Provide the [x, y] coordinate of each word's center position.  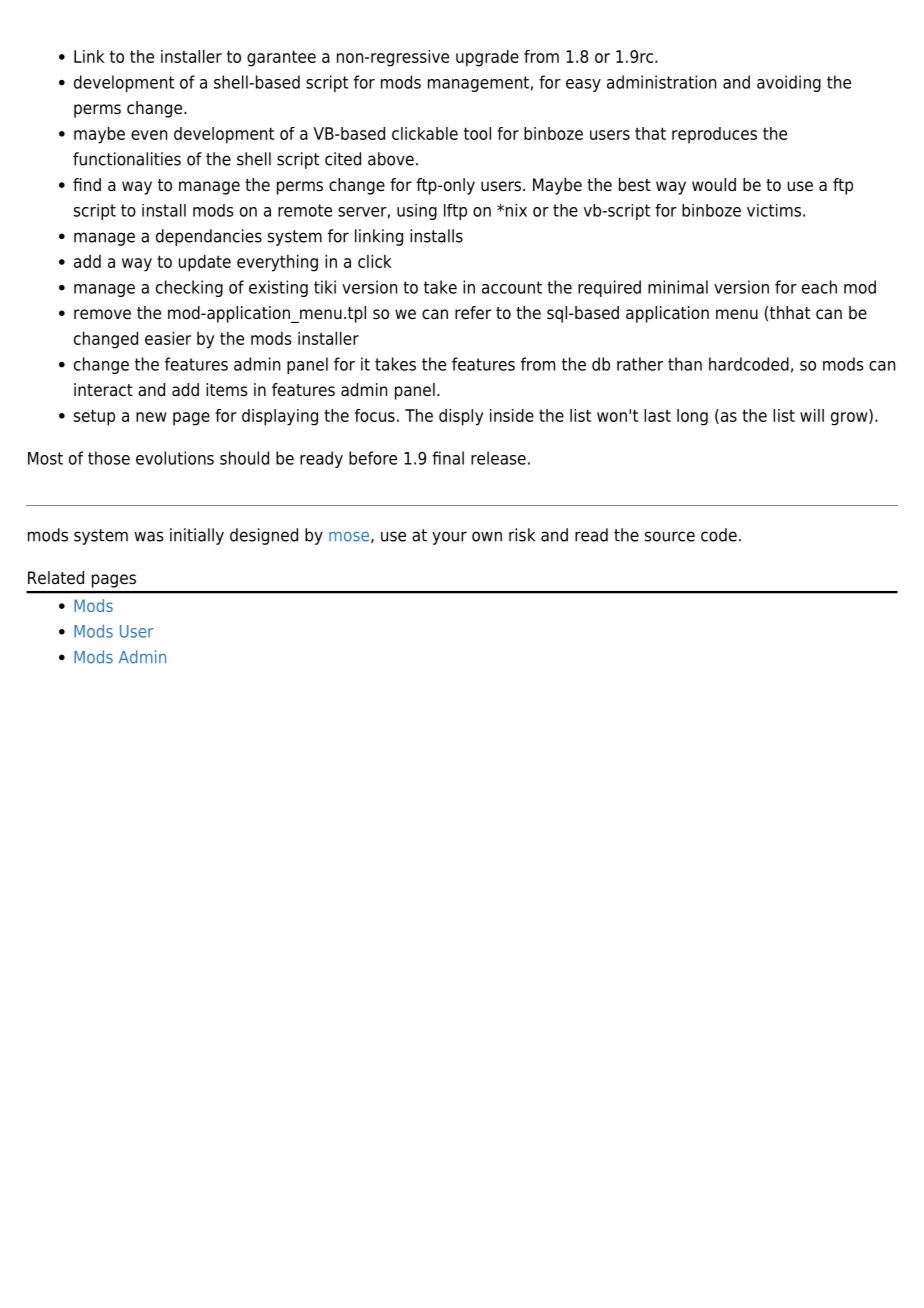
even [149, 135]
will [812, 415]
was [149, 536]
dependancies [209, 237]
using [417, 212]
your [449, 538]
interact [103, 390]
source [670, 536]
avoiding [789, 83]
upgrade [487, 58]
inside [512, 415]
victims [774, 210]
